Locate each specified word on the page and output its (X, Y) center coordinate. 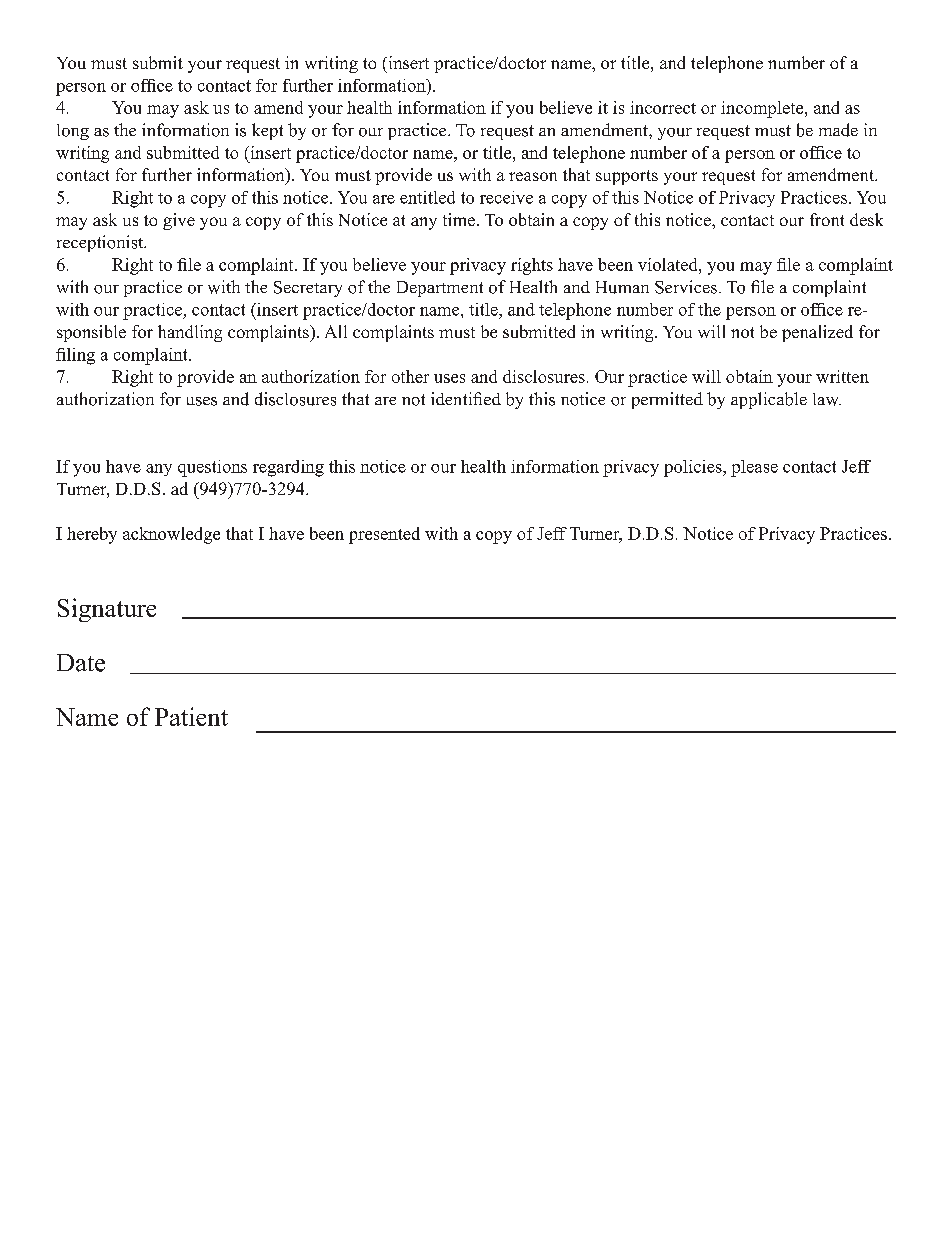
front (827, 219)
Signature (107, 610)
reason (533, 176)
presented (384, 535)
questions (212, 468)
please (754, 468)
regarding (288, 468)
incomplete (763, 109)
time (459, 219)
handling (190, 333)
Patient (191, 716)
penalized (817, 333)
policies (694, 468)
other (410, 376)
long (73, 132)
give (179, 221)
